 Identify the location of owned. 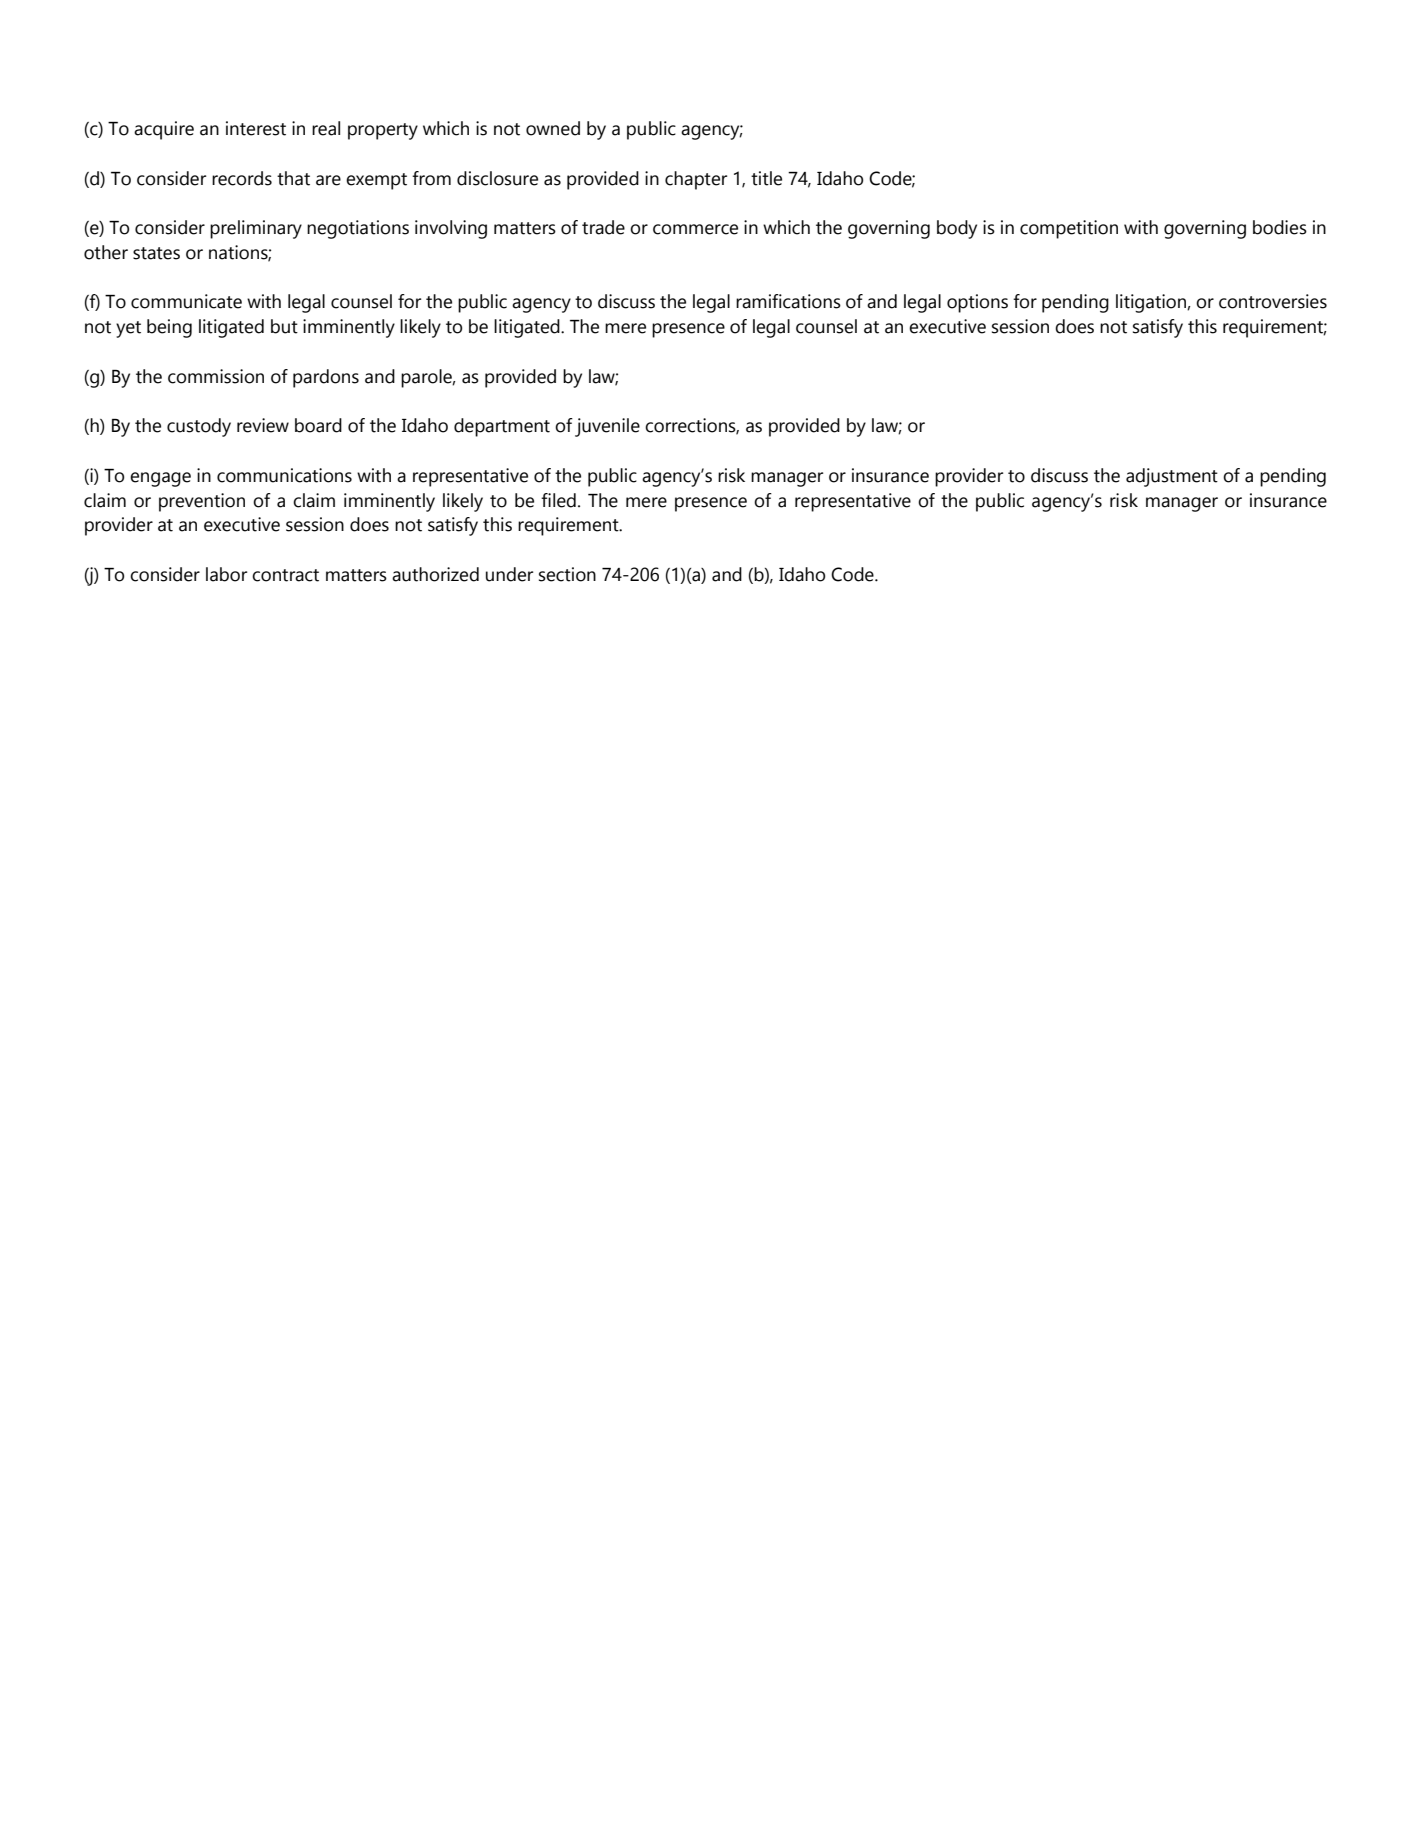
(553, 128).
